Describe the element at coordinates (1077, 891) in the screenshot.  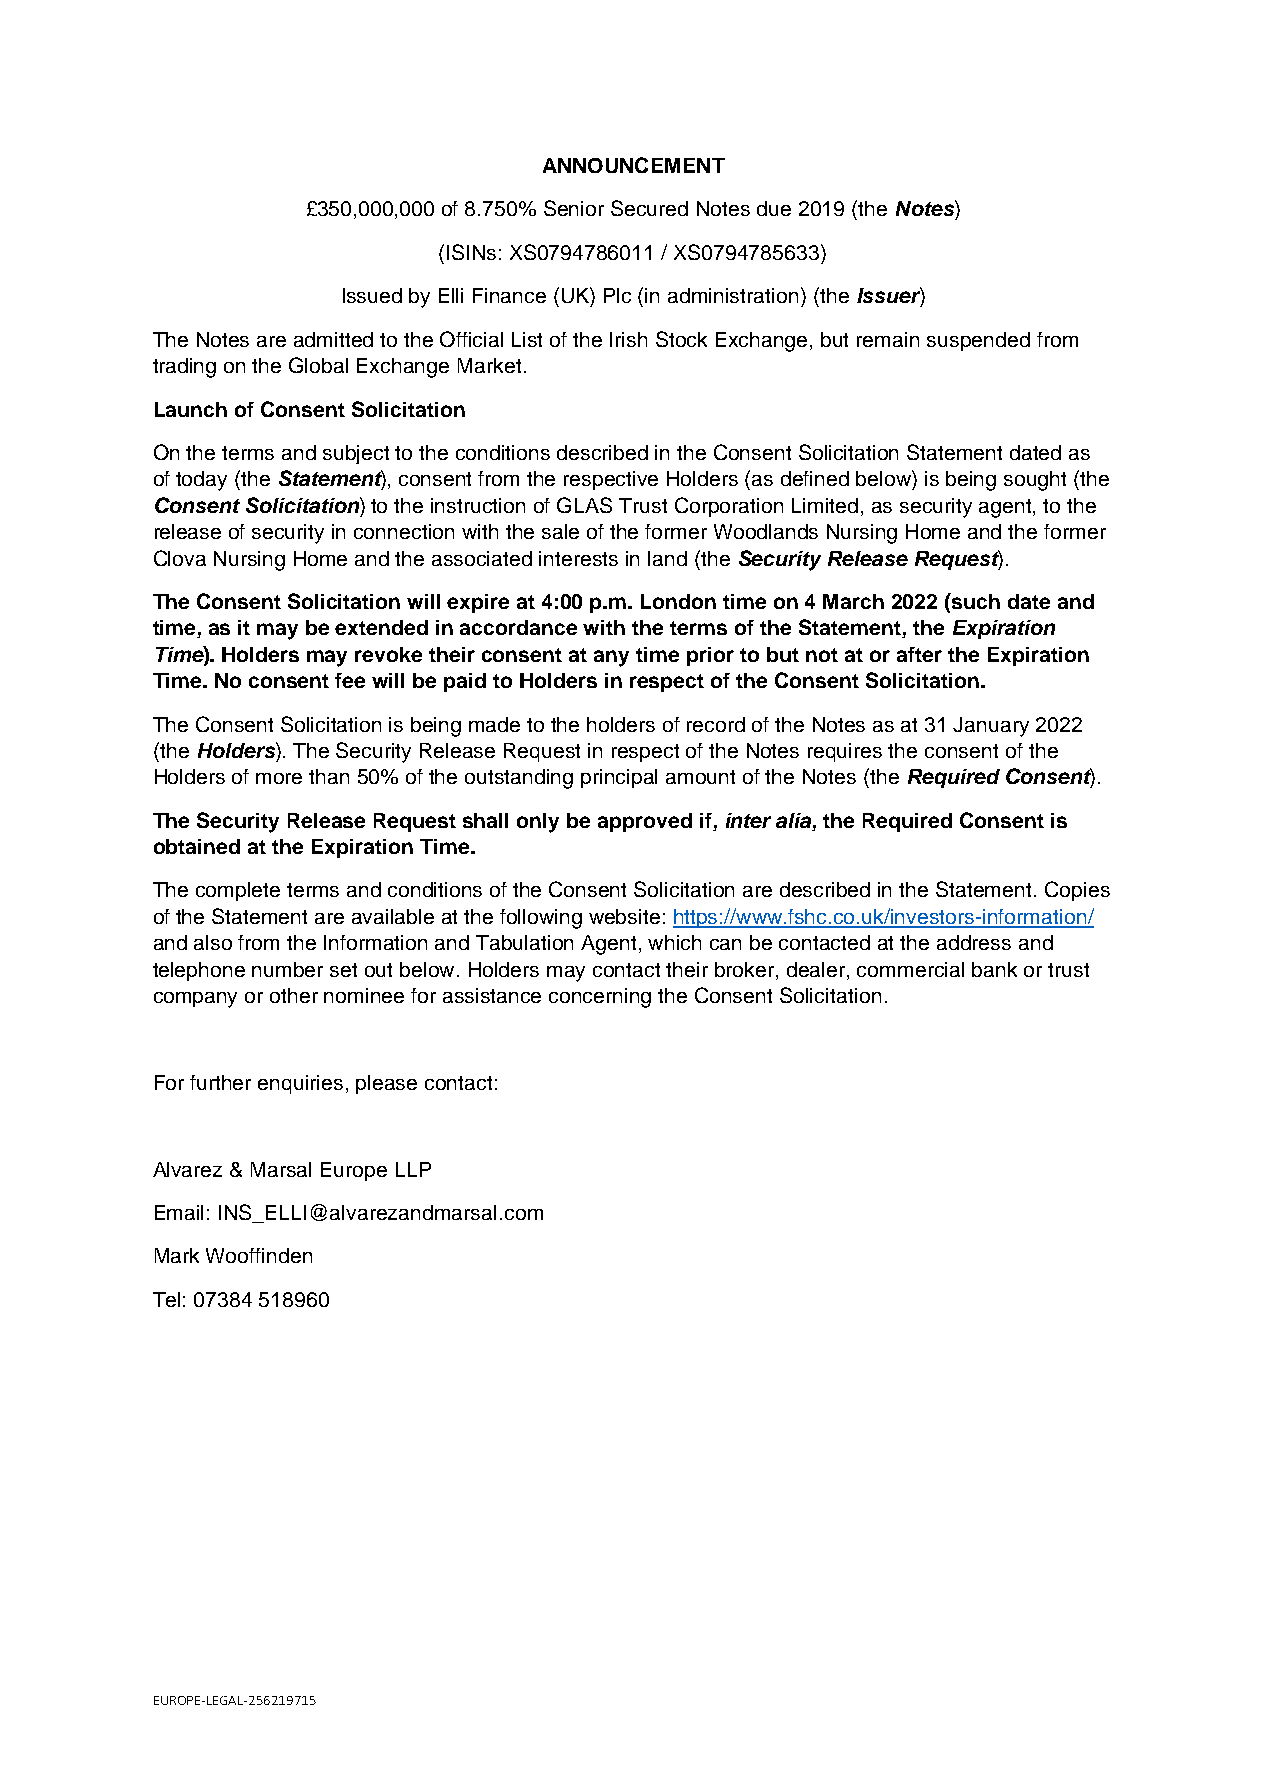
I see `Copies` at that location.
